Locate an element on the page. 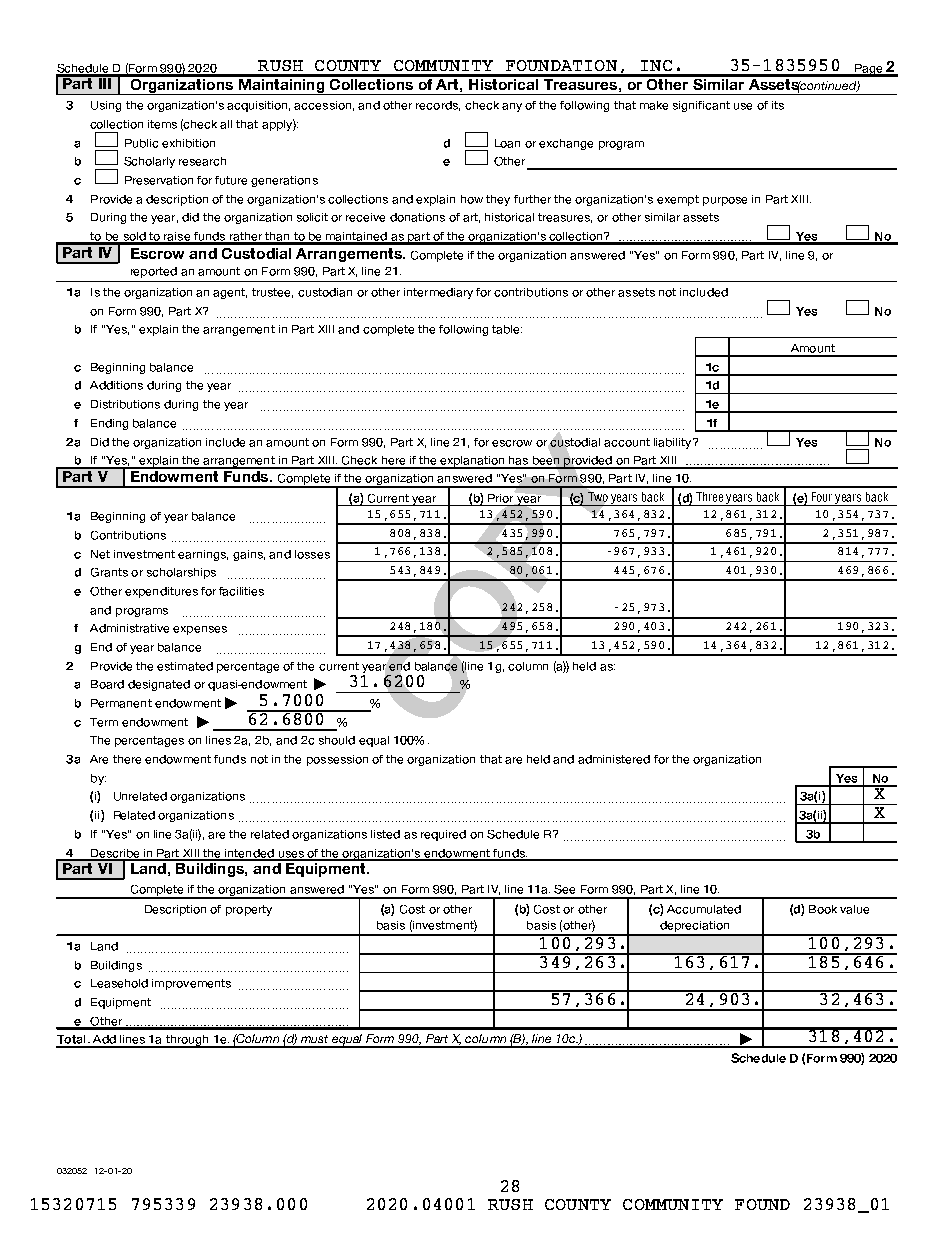  Loan is located at coordinates (507, 143).
